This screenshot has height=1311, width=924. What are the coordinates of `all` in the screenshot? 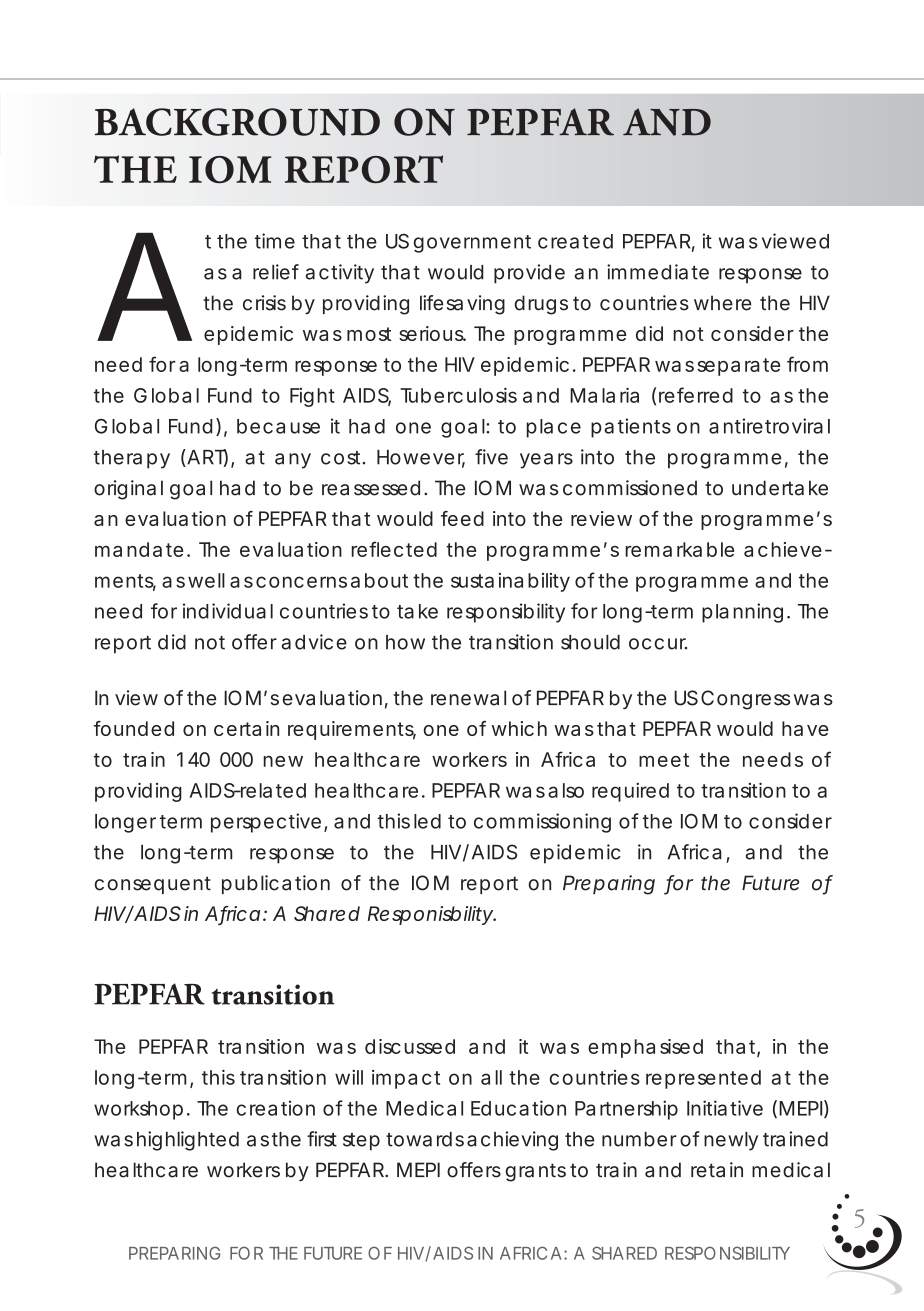 It's located at (491, 1077).
